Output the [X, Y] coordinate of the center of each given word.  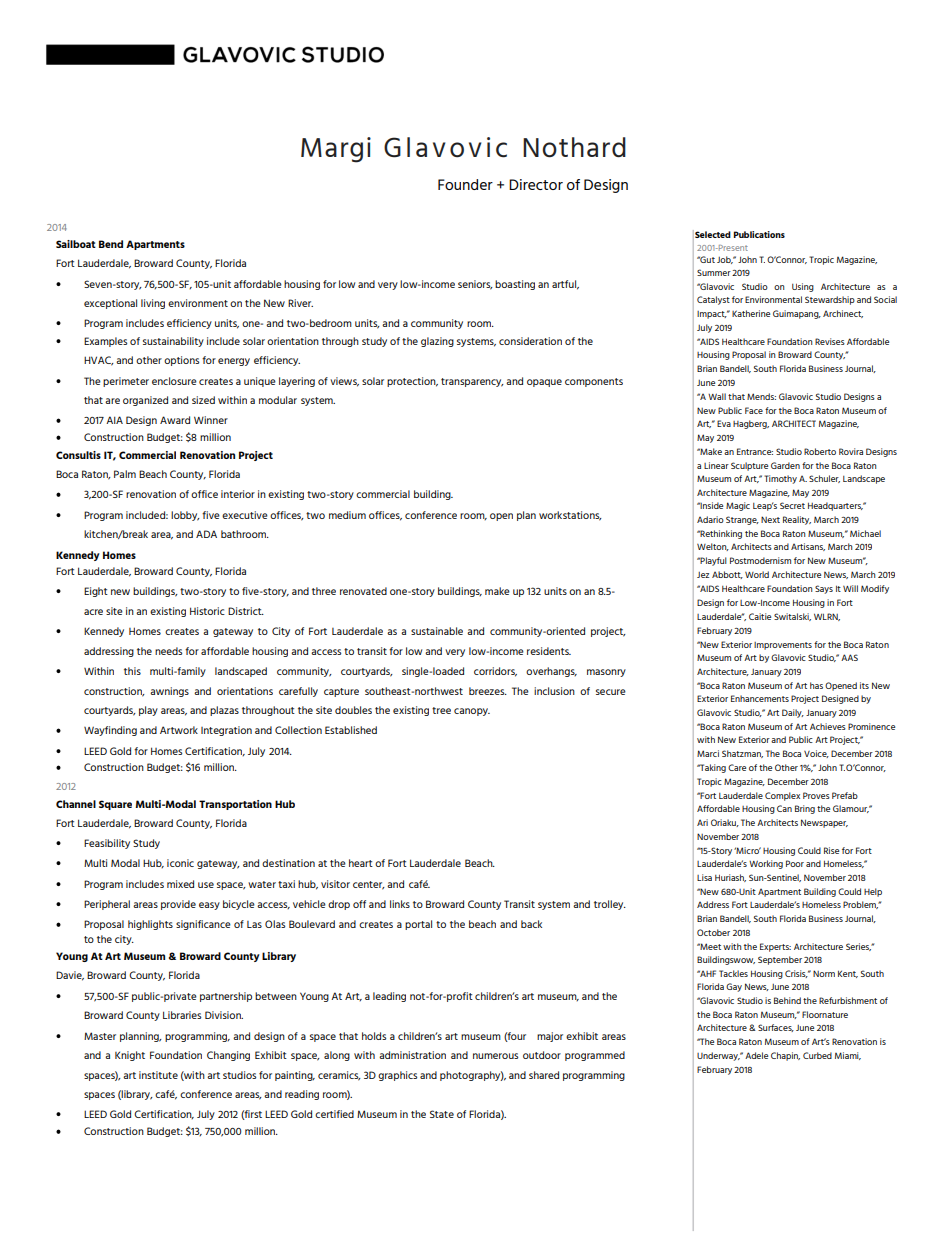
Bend [111, 244]
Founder [465, 184]
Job [725, 260]
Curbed [817, 1055]
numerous [495, 1056]
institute [158, 1075]
